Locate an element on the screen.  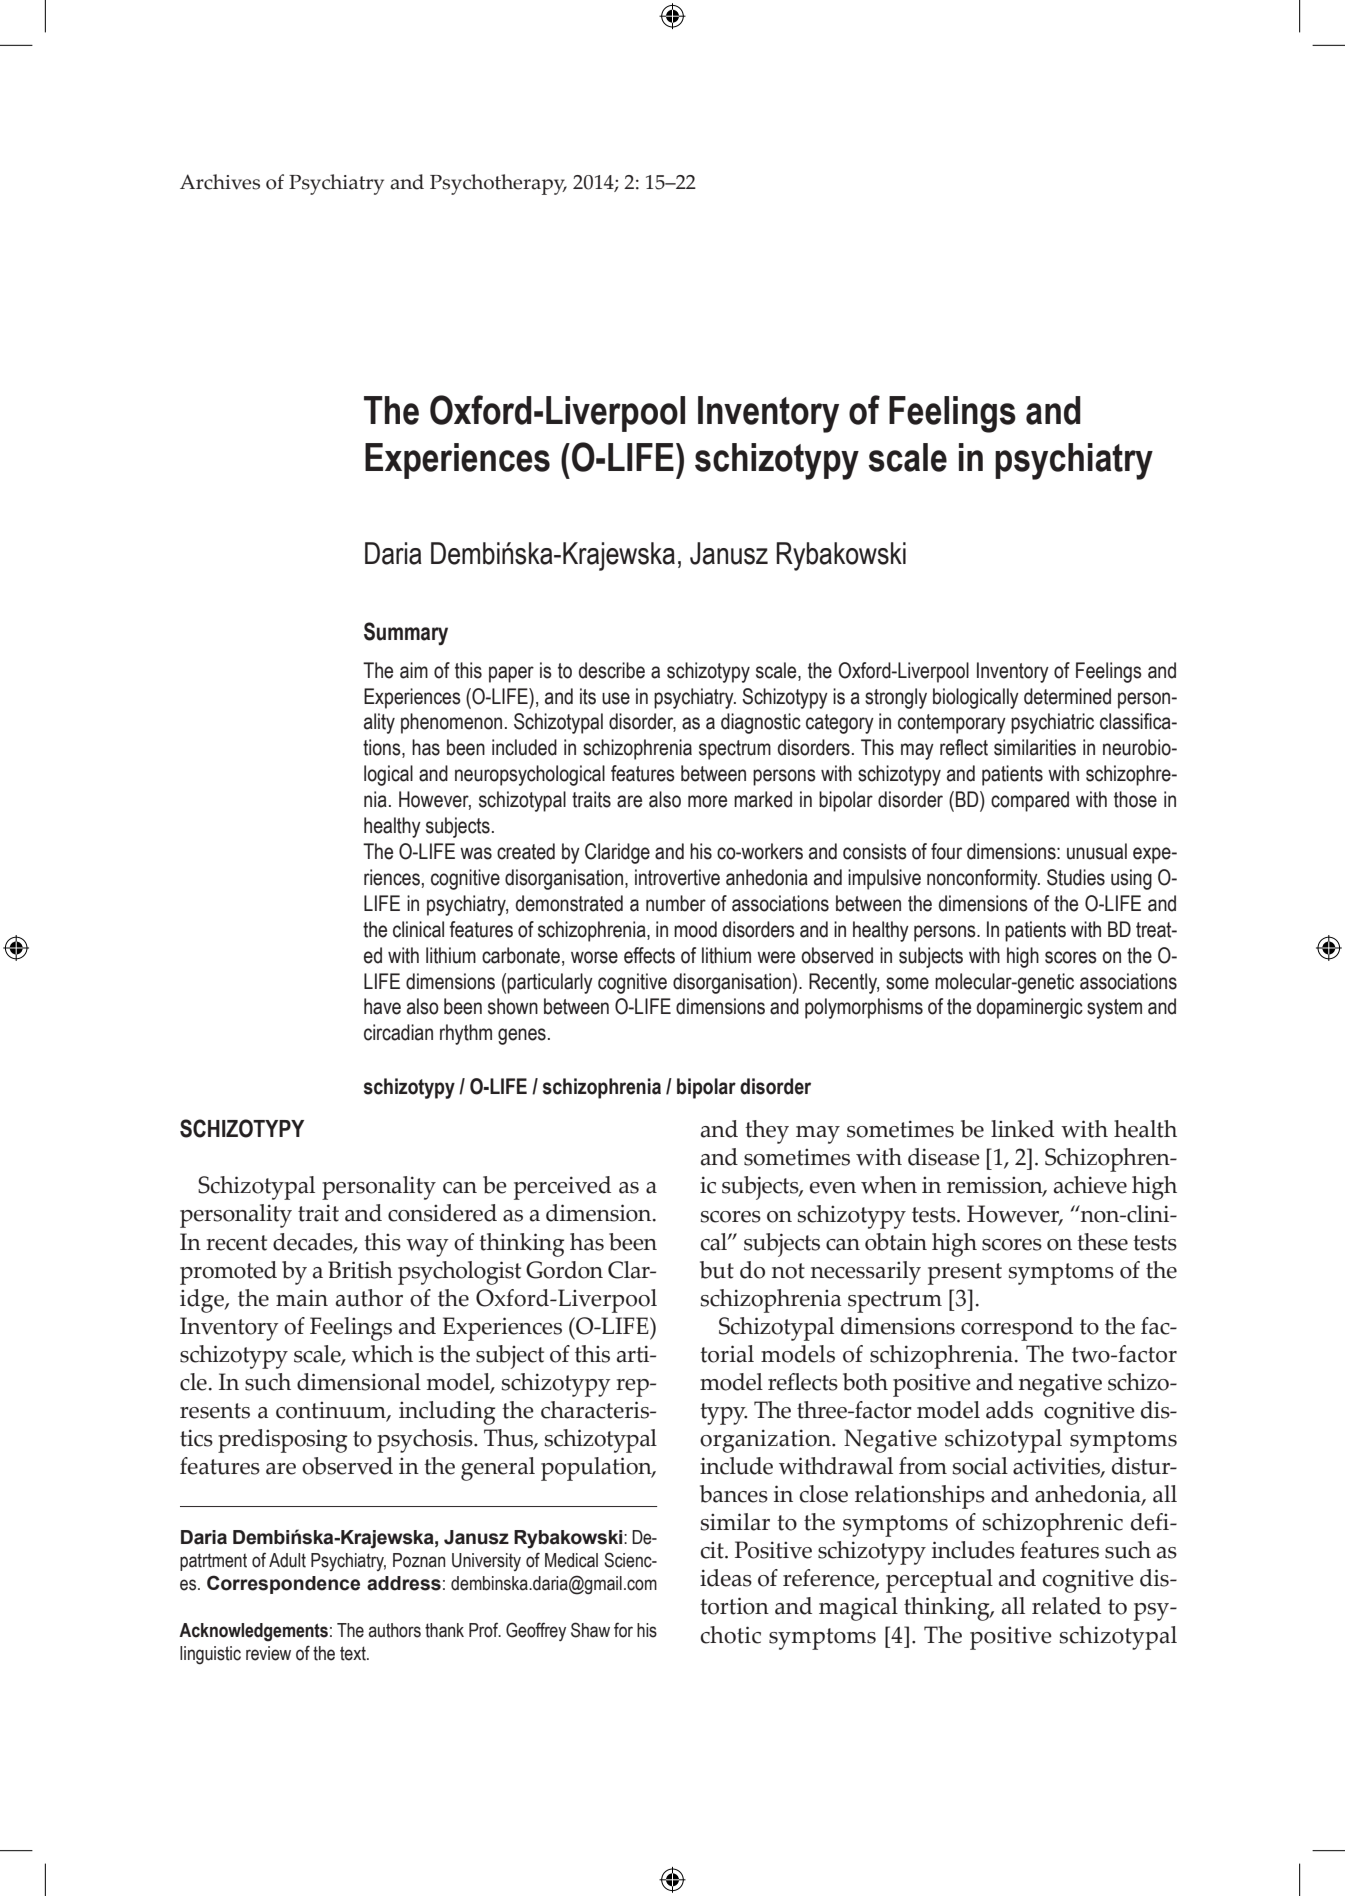
number is located at coordinates (676, 903).
